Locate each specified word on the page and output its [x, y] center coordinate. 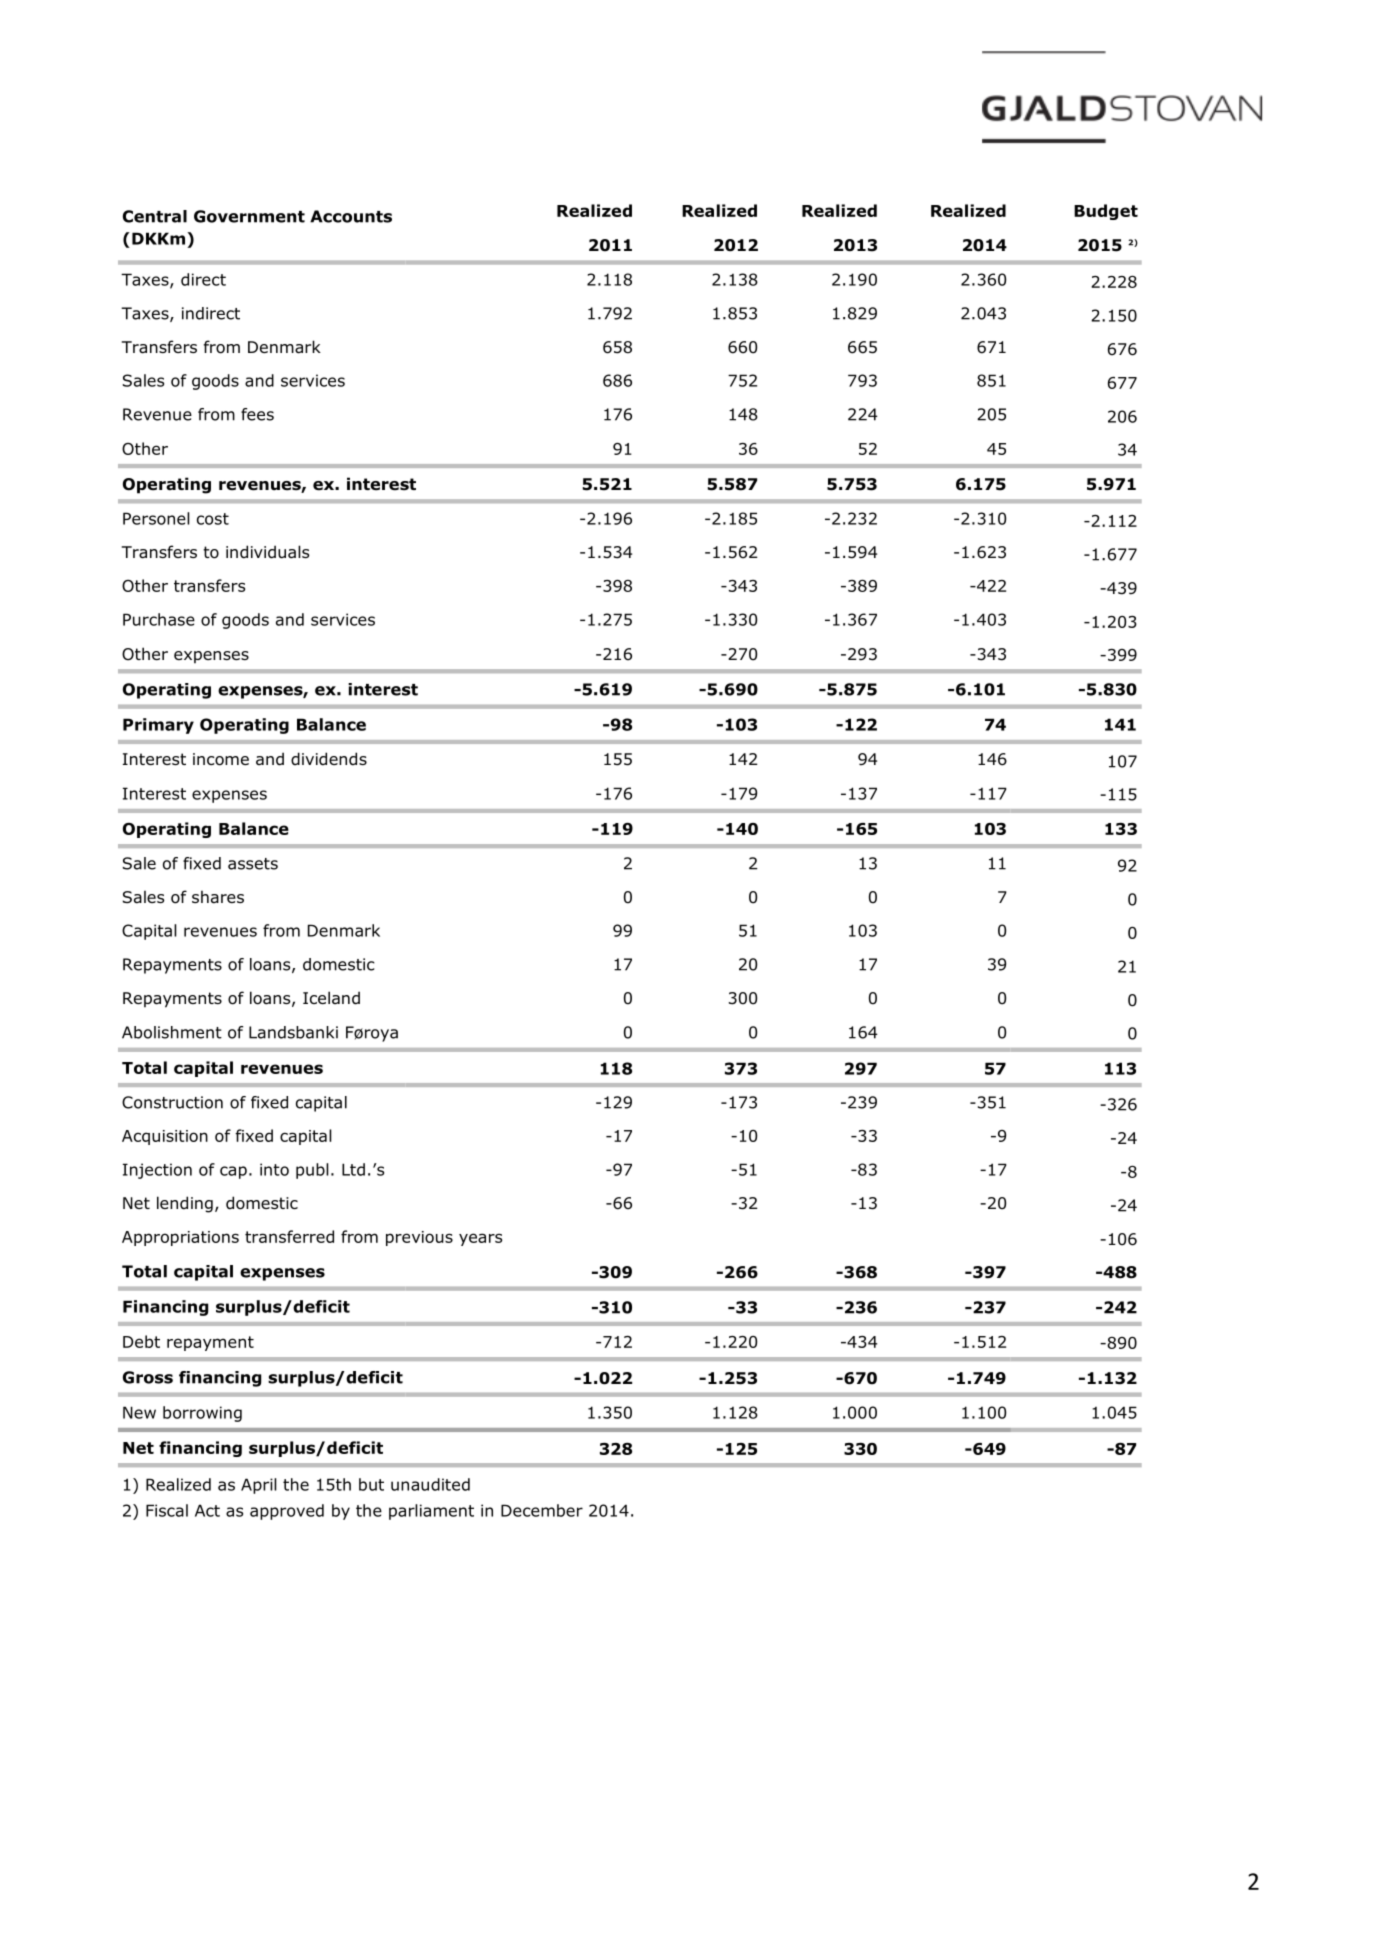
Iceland [331, 998]
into [274, 1169]
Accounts [351, 216]
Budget [1106, 212]
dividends [329, 759]
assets [253, 864]
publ [312, 1171]
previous [419, 1238]
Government [249, 216]
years [480, 1239]
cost [213, 519]
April [259, 1486]
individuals [267, 552]
